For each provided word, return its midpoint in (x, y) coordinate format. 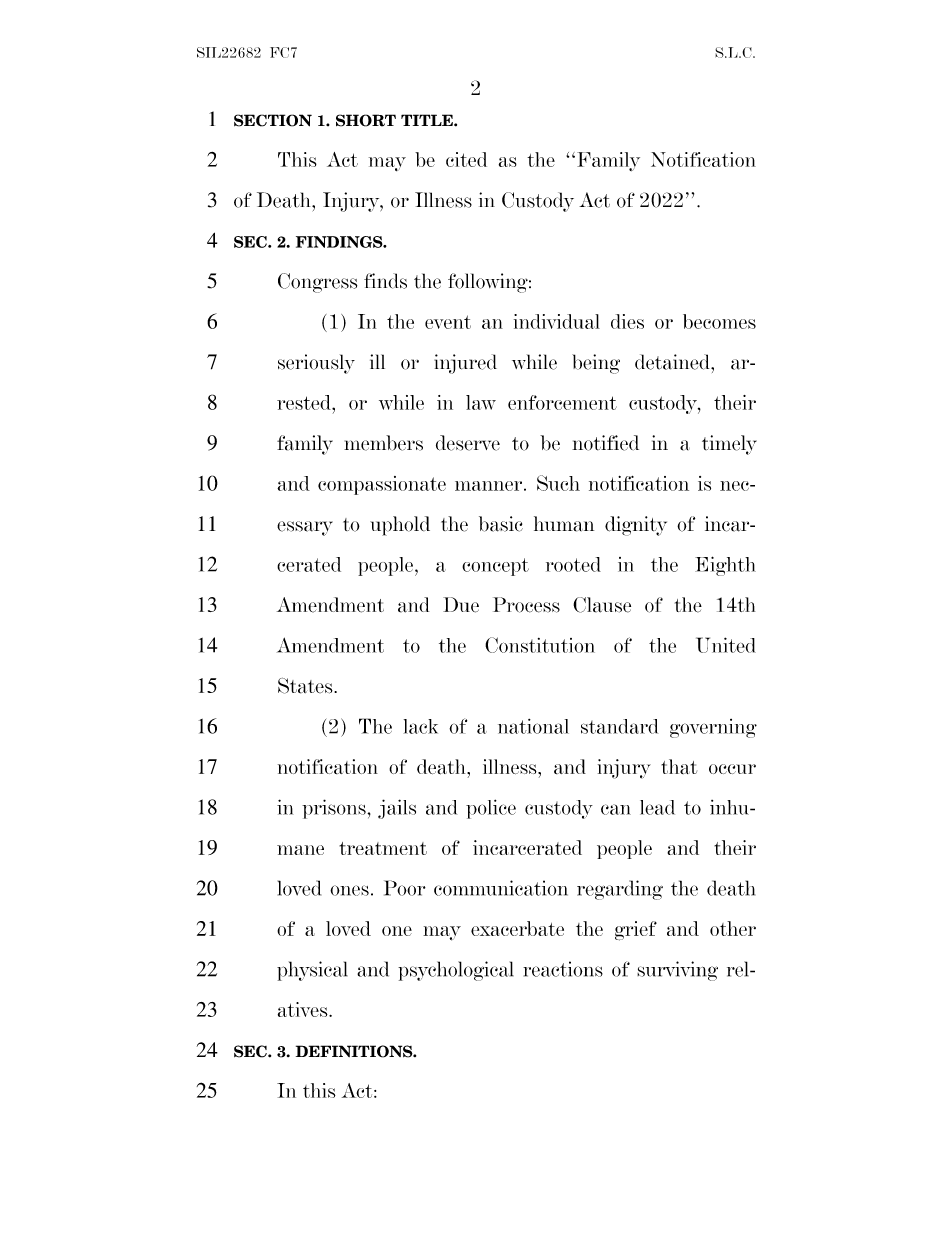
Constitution (540, 645)
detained (673, 362)
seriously (316, 364)
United (726, 645)
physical (312, 971)
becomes (719, 321)
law (481, 402)
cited (466, 159)
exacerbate (517, 928)
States (306, 686)
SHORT (366, 120)
